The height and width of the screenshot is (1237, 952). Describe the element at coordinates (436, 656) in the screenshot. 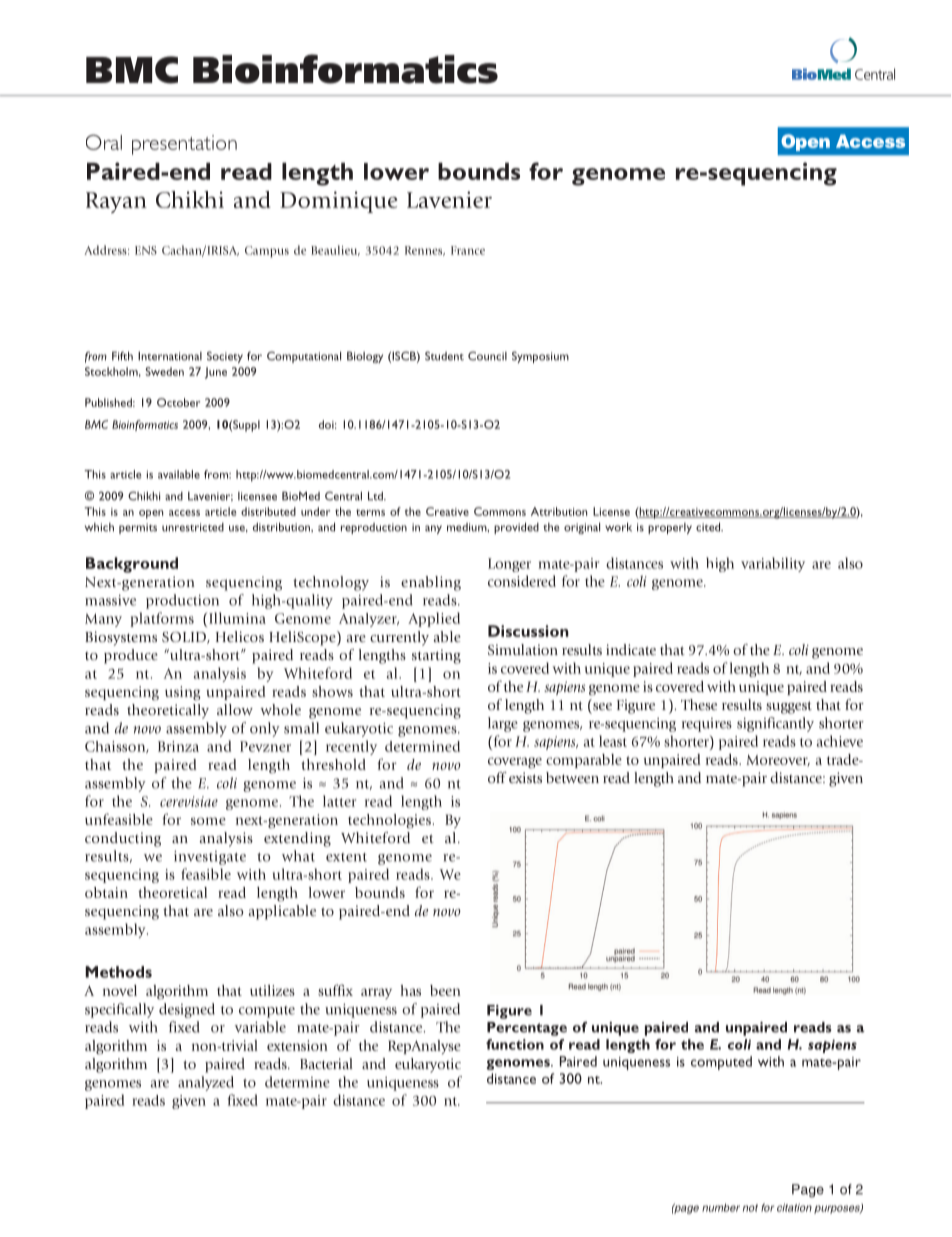

I see `starting` at that location.
